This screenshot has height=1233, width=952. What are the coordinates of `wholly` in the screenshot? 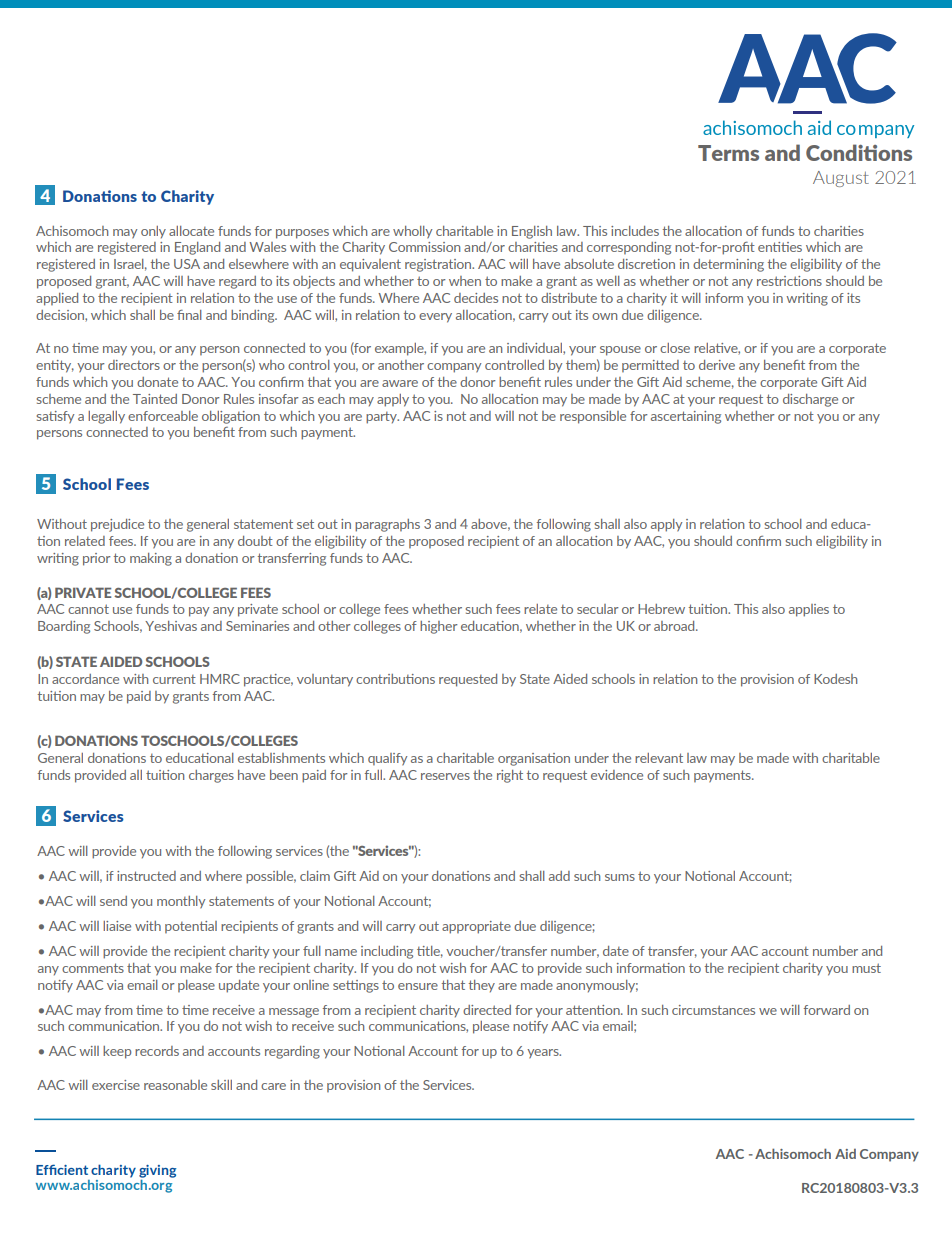 It's located at (412, 232).
